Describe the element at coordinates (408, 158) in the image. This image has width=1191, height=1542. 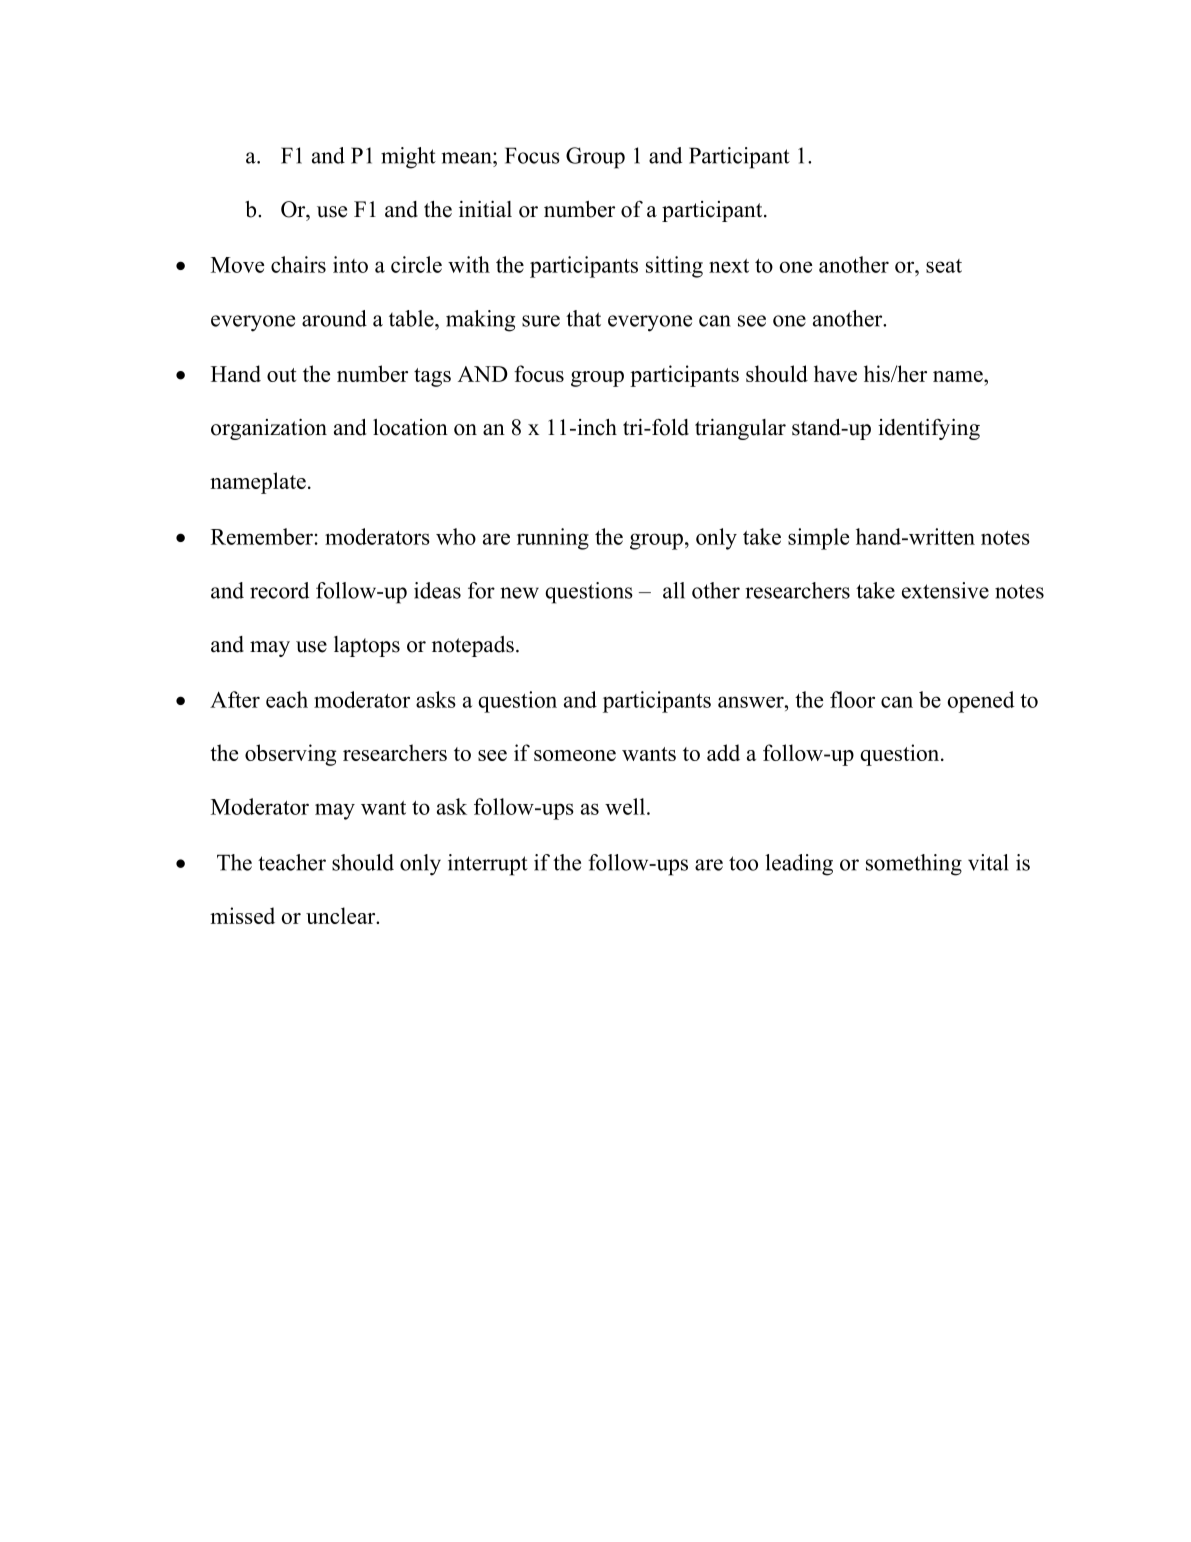
I see `might` at that location.
